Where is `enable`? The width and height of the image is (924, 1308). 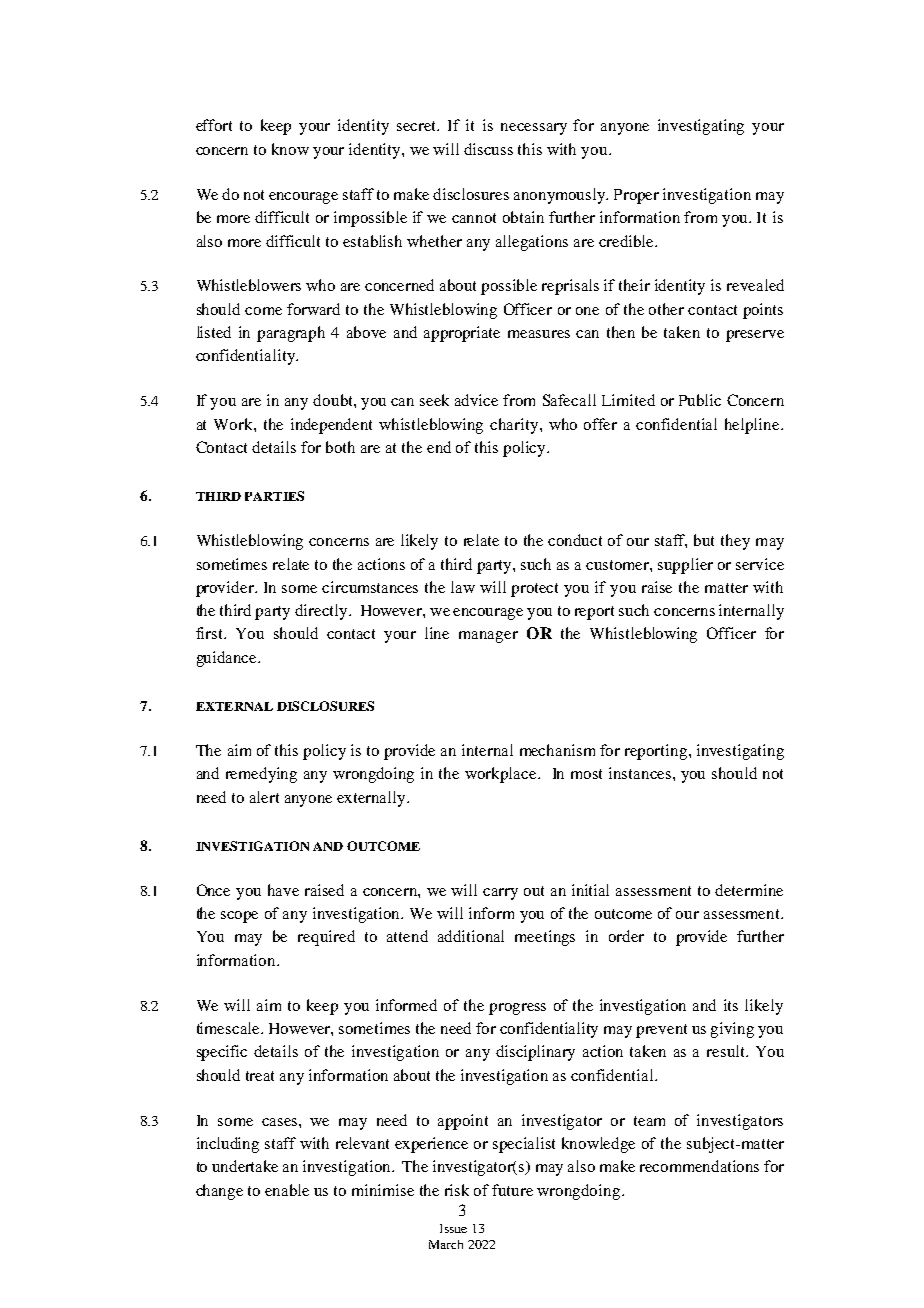 enable is located at coordinates (287, 1190).
